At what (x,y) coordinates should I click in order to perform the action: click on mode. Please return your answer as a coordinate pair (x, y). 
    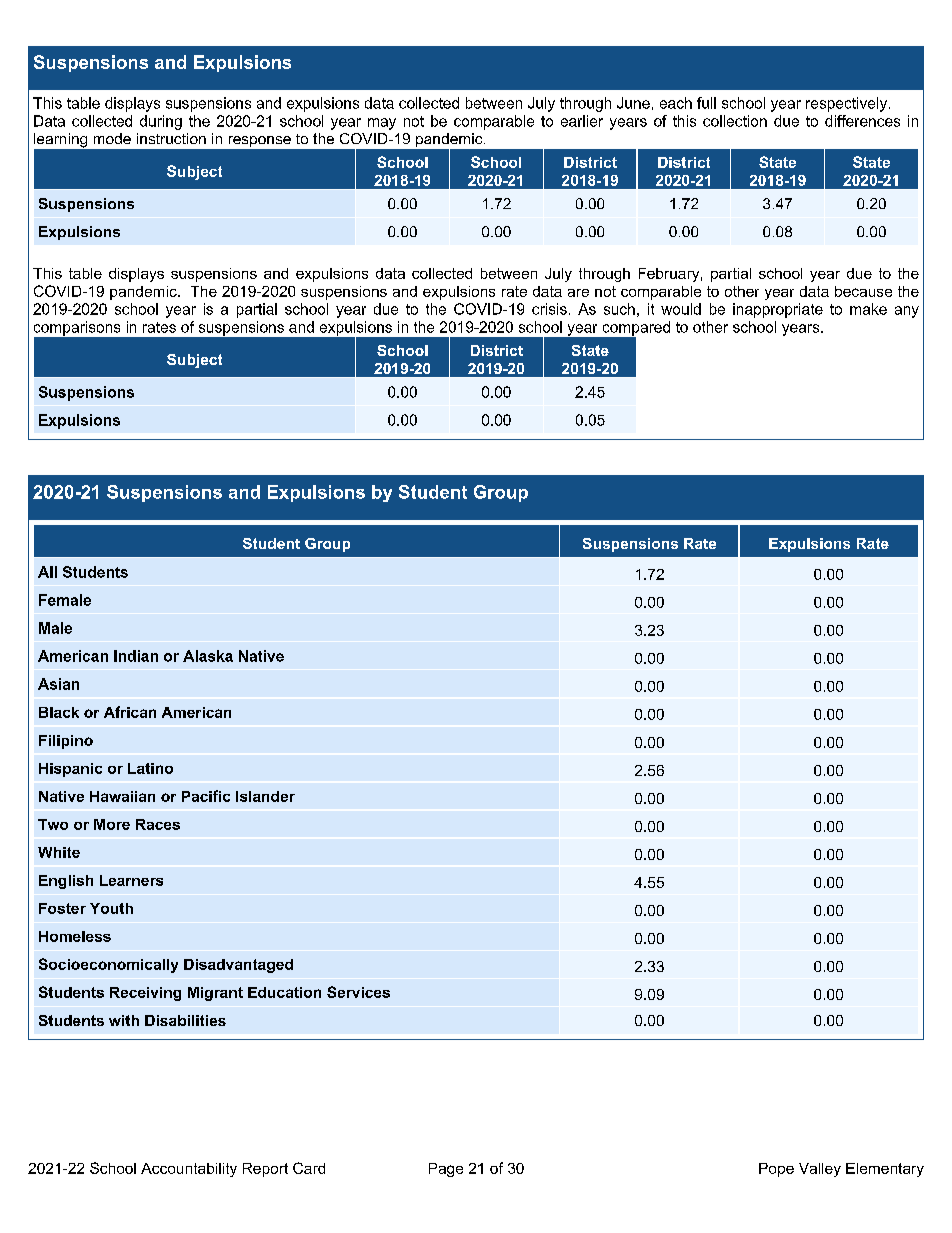
    Looking at the image, I should click on (112, 138).
